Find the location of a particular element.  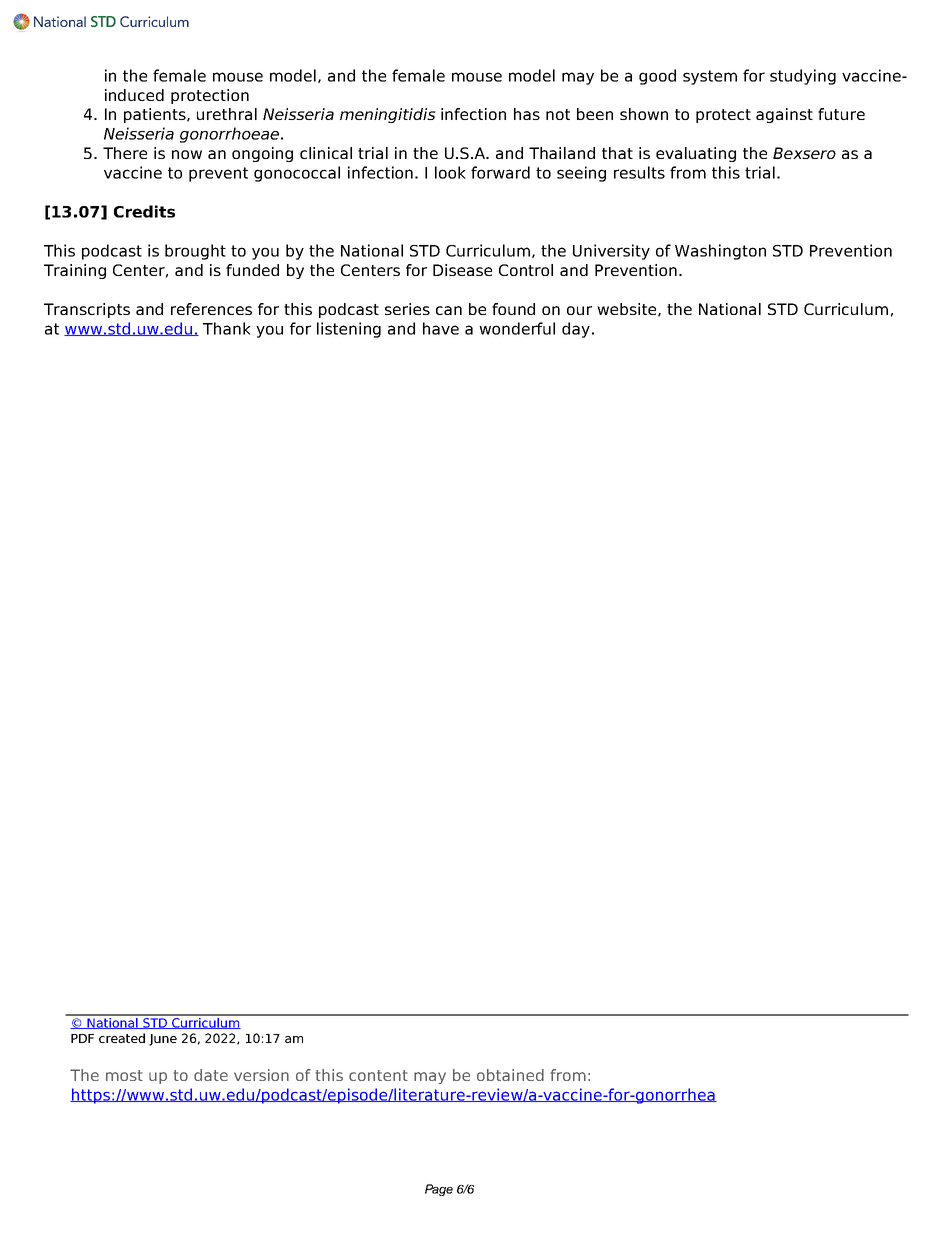

wonderful is located at coordinates (517, 328).
